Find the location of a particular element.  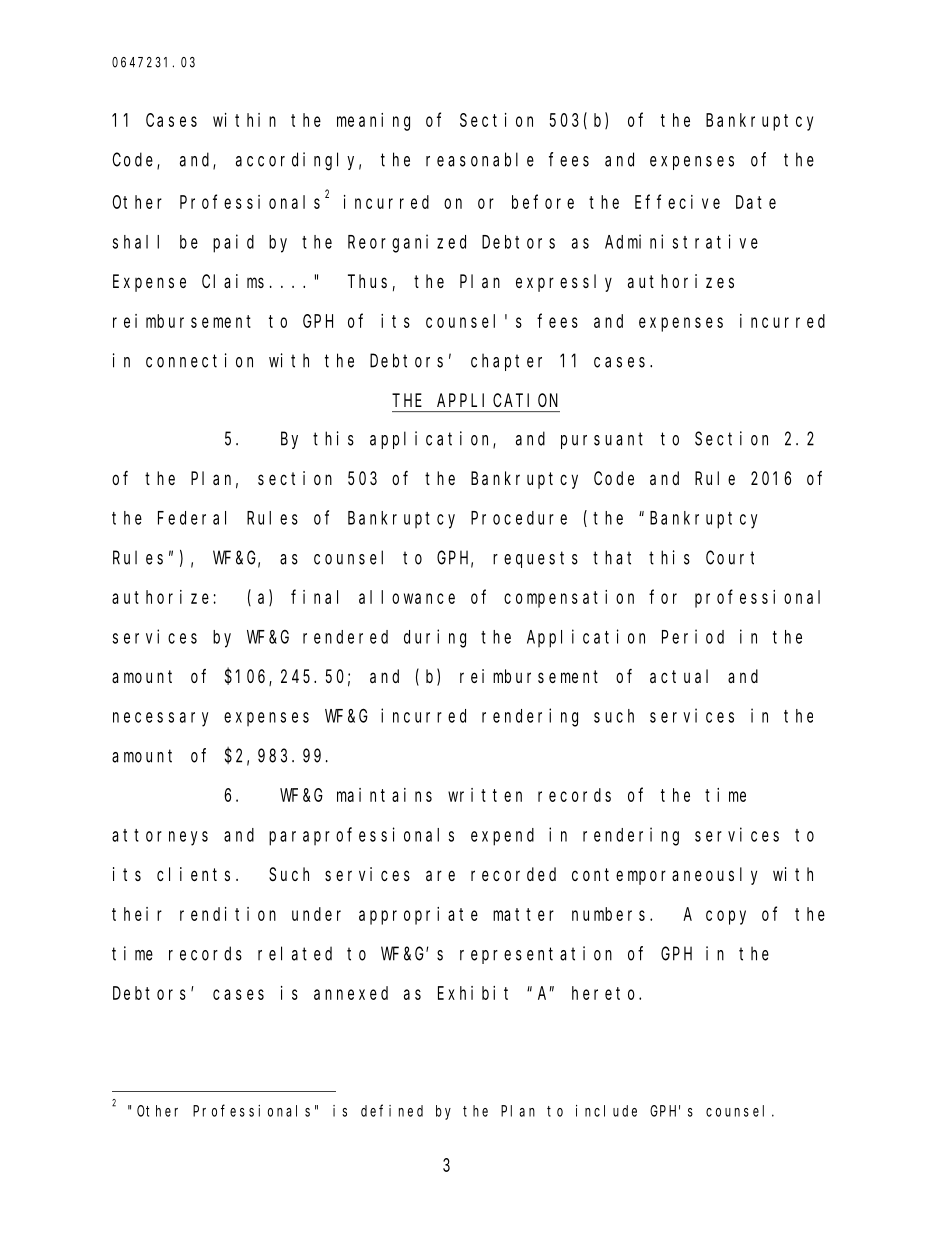

Procedure is located at coordinates (519, 518).
